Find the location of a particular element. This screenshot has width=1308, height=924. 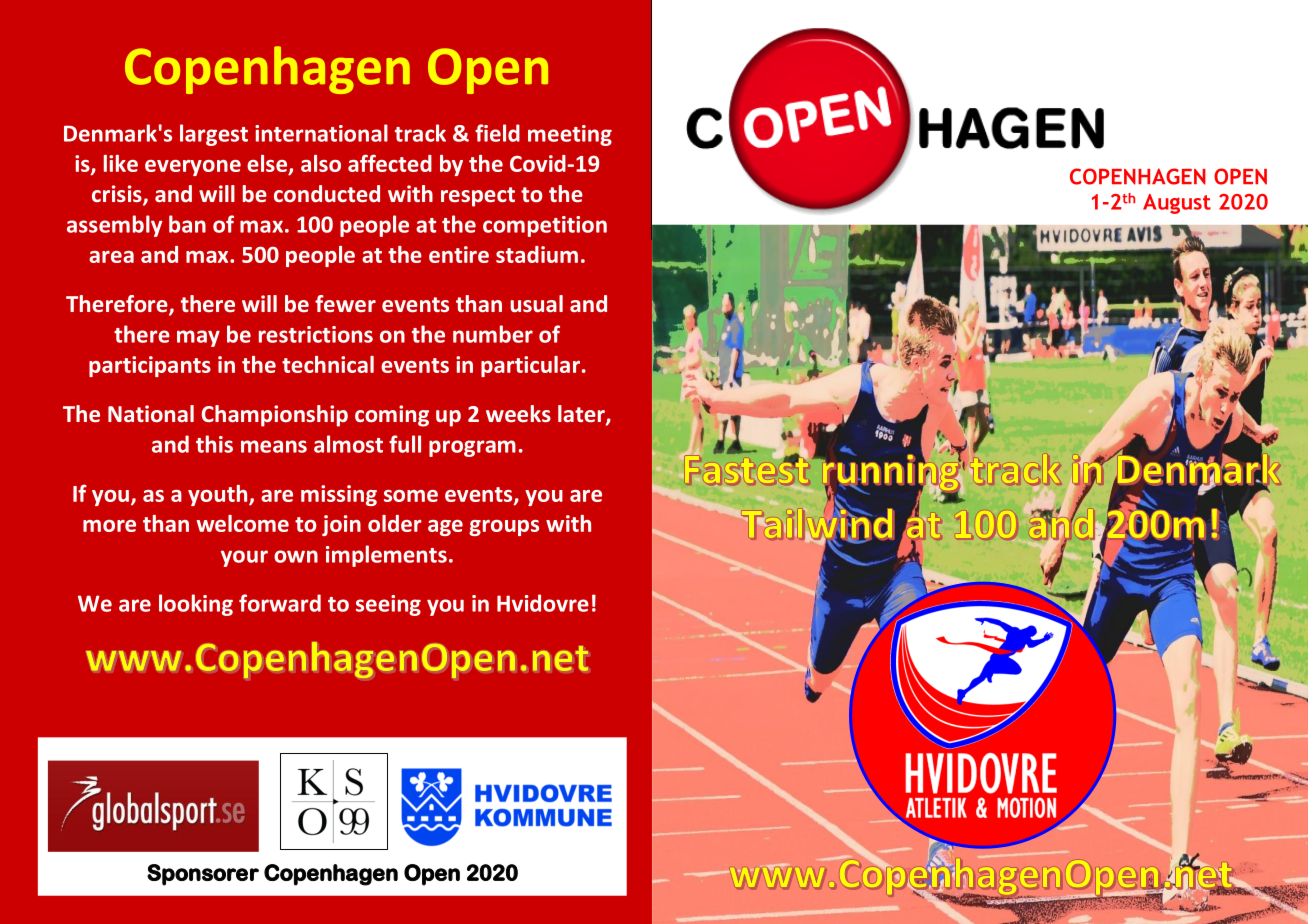

groups is located at coordinates (504, 528).
